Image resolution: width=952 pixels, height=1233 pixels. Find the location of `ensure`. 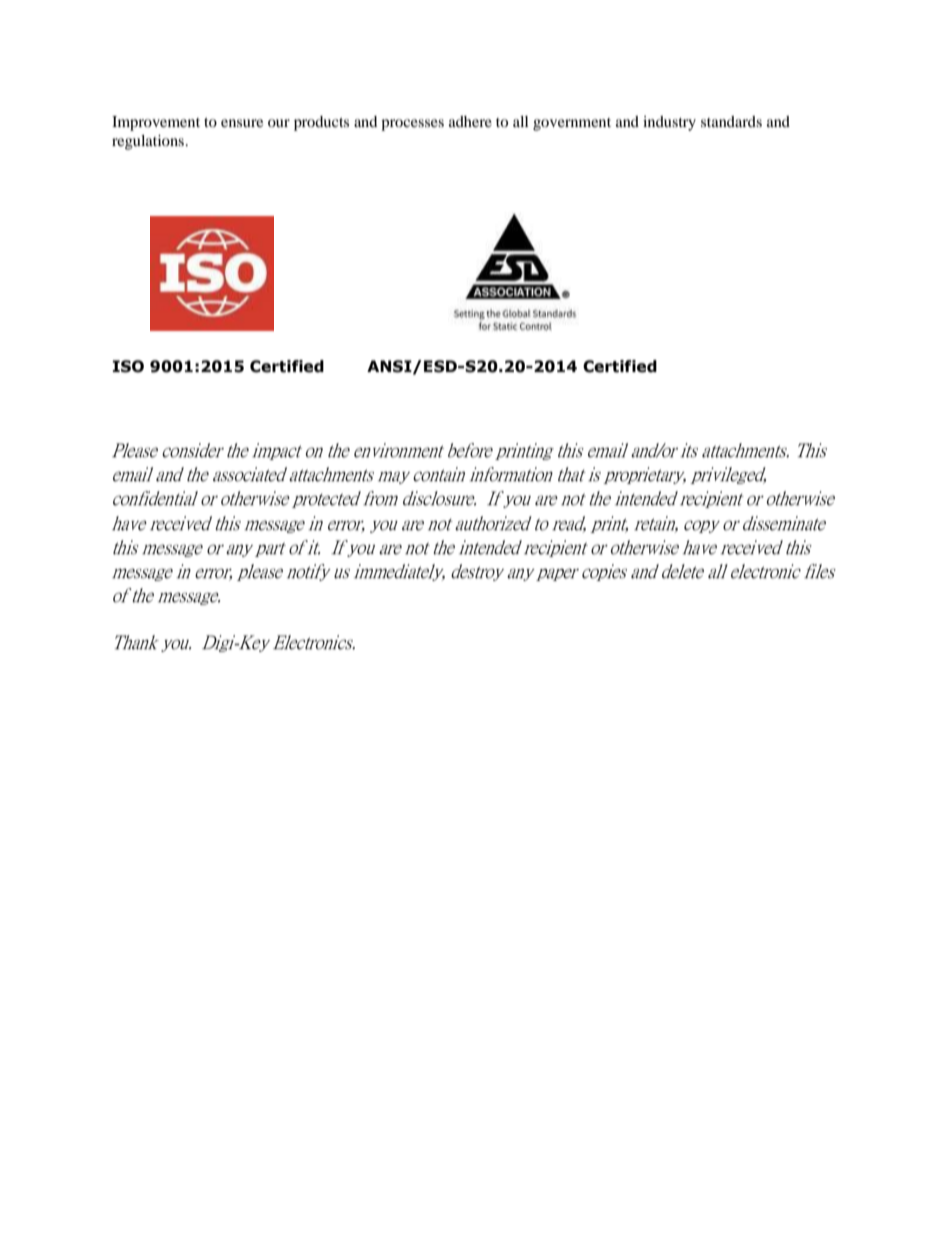

ensure is located at coordinates (242, 123).
